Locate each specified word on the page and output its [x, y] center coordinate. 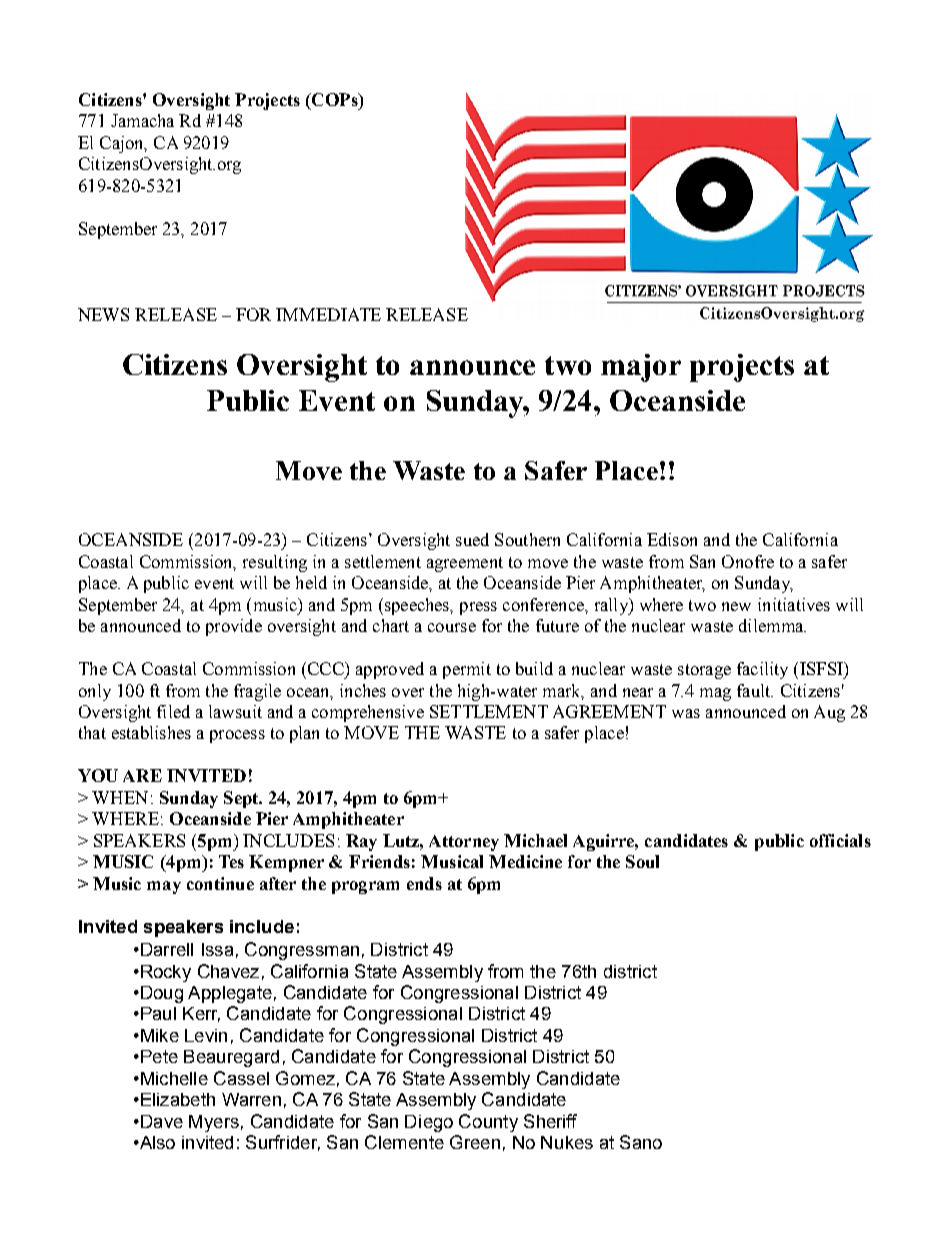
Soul [642, 861]
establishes [151, 732]
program [365, 887]
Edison [672, 539]
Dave [162, 1121]
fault [755, 690]
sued [472, 539]
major [641, 368]
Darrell [167, 949]
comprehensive [368, 713]
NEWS [103, 314]
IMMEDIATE [328, 314]
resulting [275, 563]
